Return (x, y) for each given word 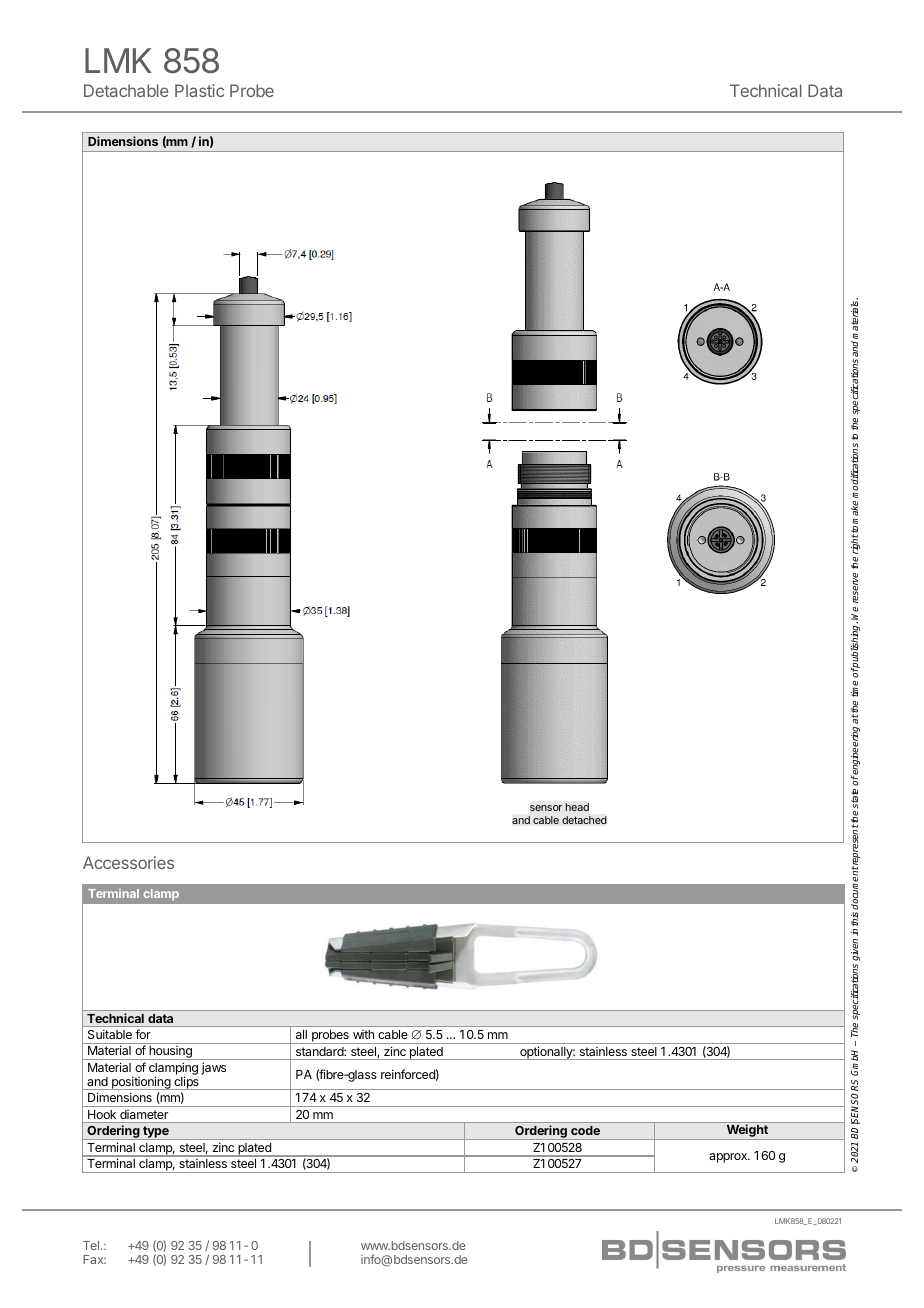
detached (584, 820)
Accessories (128, 862)
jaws (213, 1068)
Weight (747, 1132)
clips (186, 1083)
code (585, 1130)
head (577, 807)
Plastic (199, 90)
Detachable (126, 90)
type (156, 1133)
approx (729, 1158)
